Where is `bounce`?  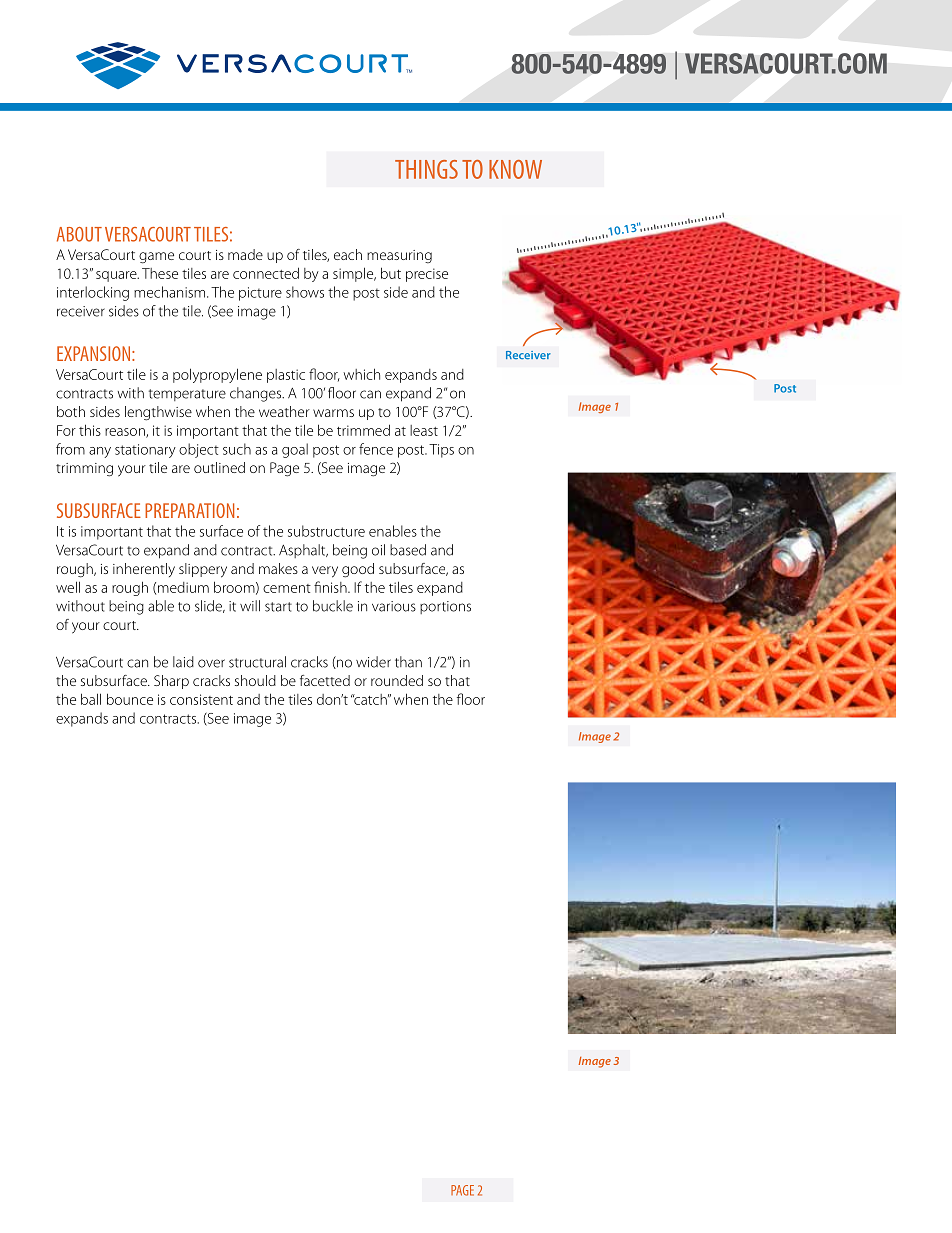
bounce is located at coordinates (130, 699).
